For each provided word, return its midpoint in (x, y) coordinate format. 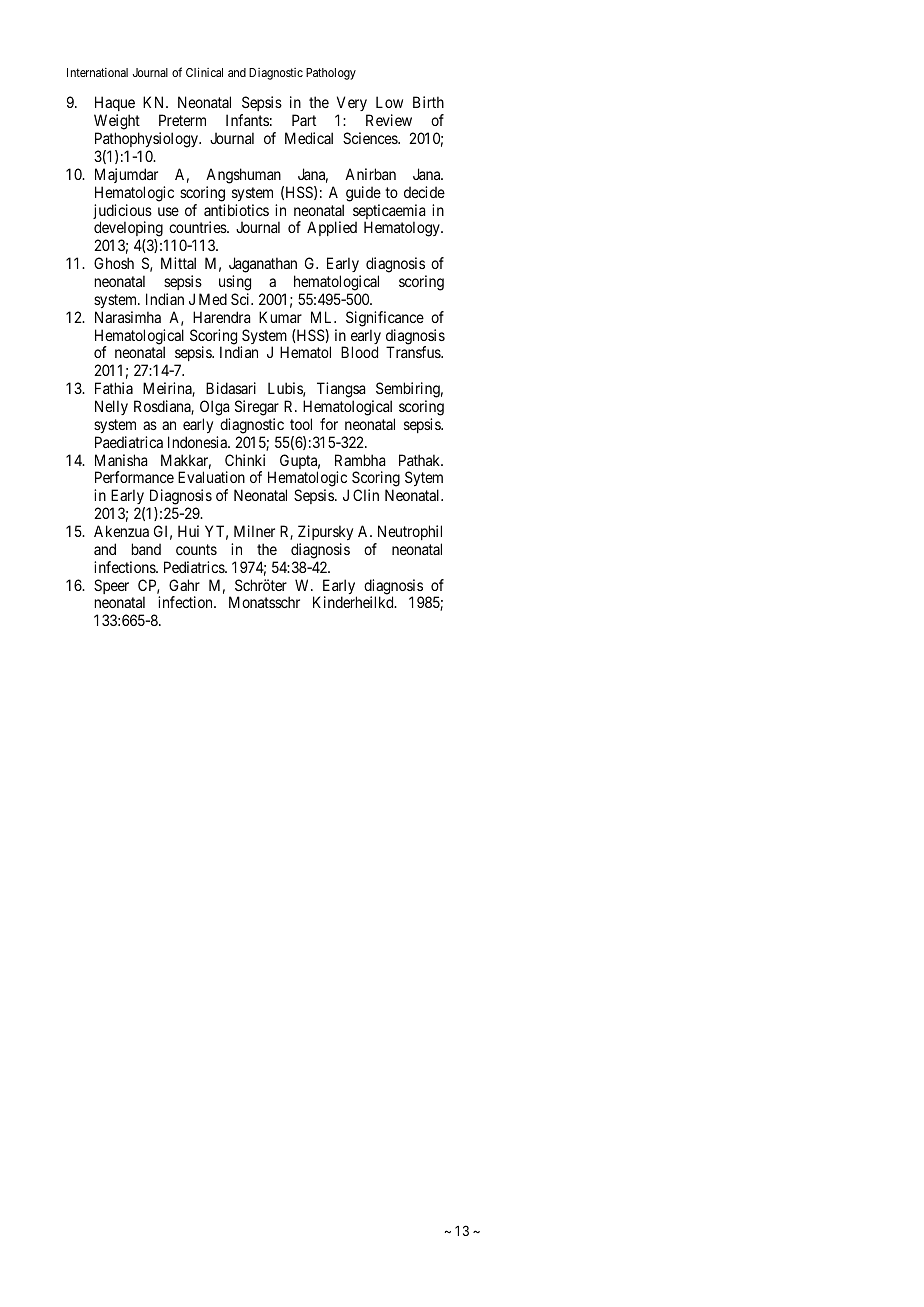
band (146, 549)
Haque (114, 105)
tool (301, 424)
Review (389, 120)
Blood (359, 352)
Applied (332, 228)
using (235, 283)
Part (304, 120)
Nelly (111, 407)
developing (128, 230)
